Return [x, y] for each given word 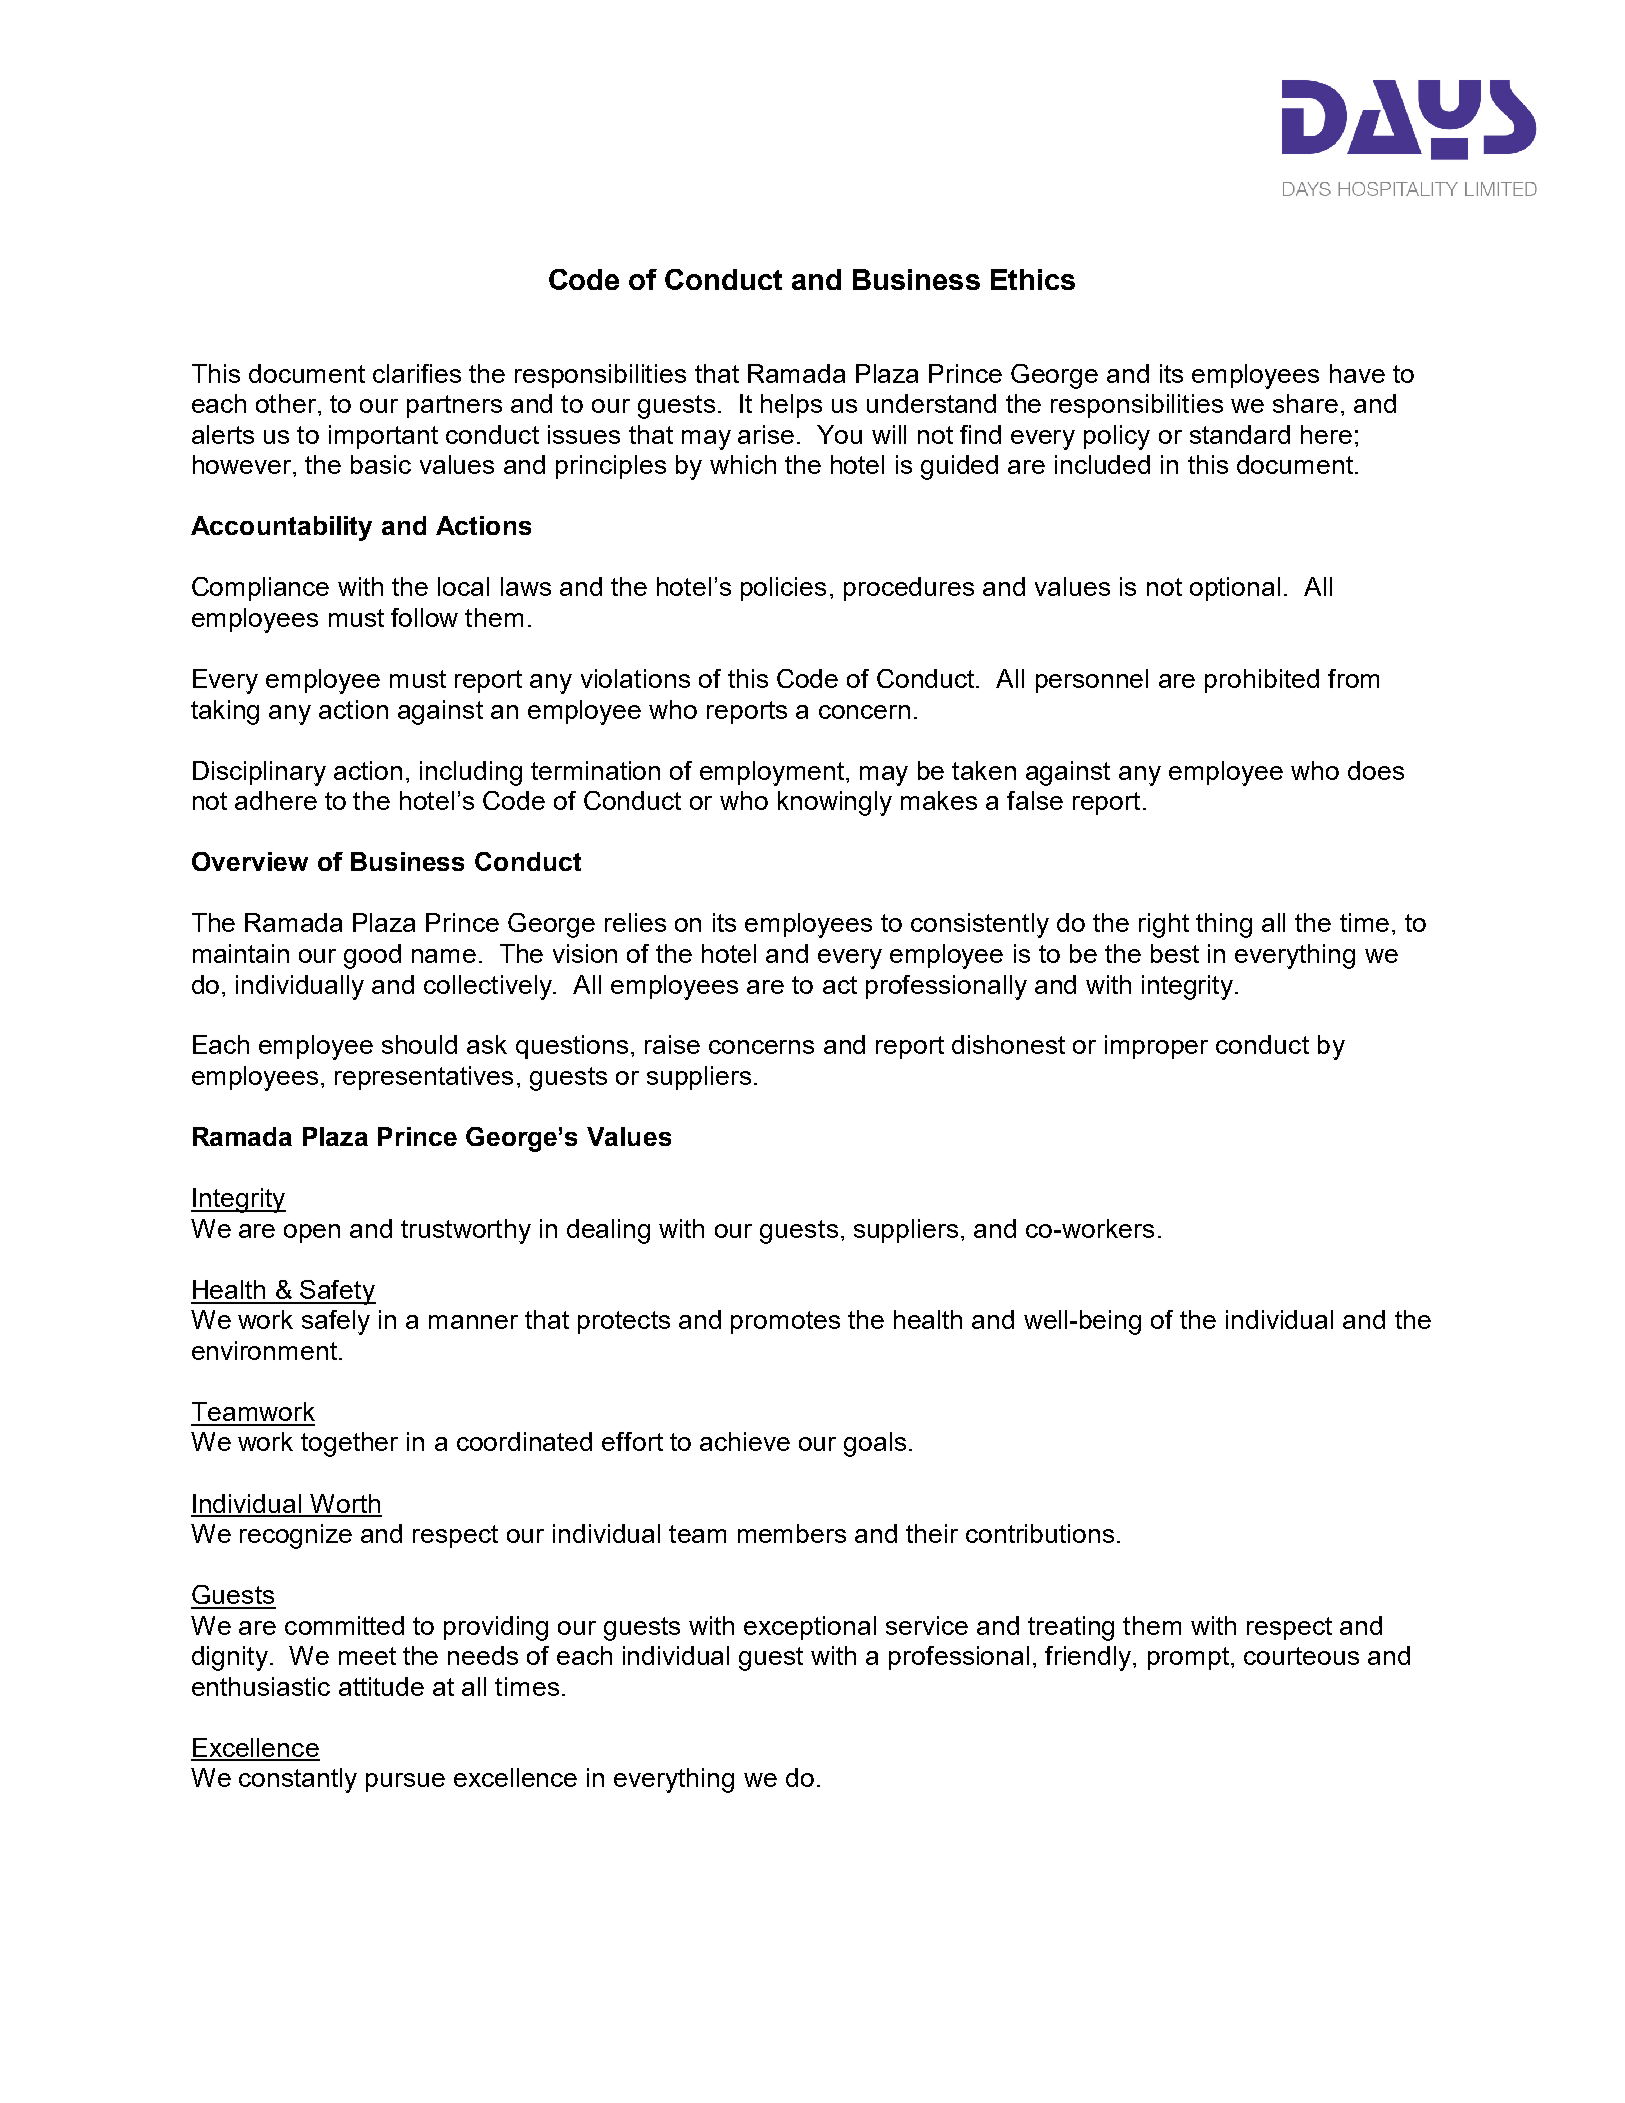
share [1305, 403]
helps [791, 406]
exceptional [810, 1628]
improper [1156, 1047]
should [419, 1044]
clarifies [417, 373]
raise [672, 1044]
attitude [381, 1686]
